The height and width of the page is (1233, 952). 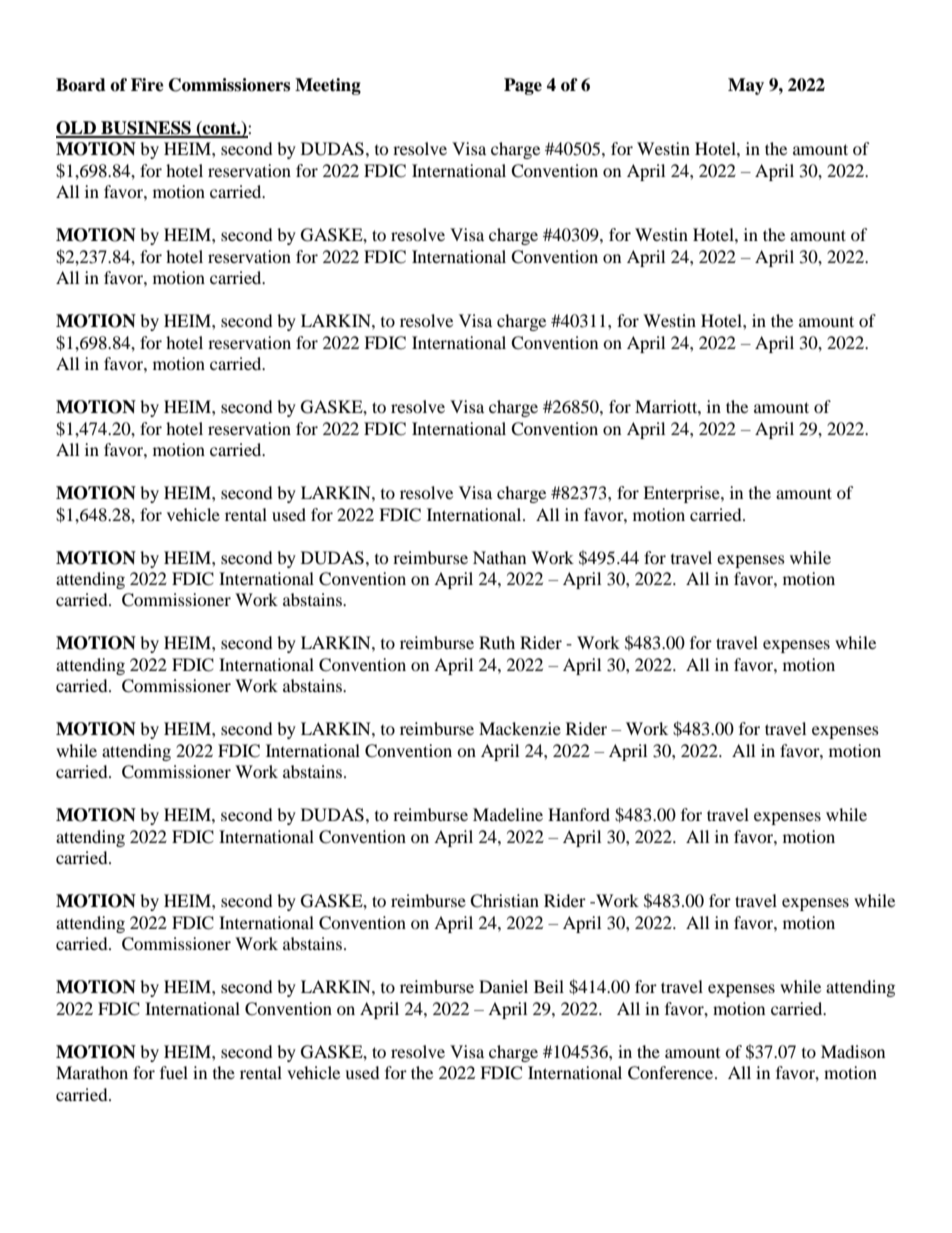 What do you see at coordinates (174, 1072) in the page?
I see `fuel` at bounding box center [174, 1072].
